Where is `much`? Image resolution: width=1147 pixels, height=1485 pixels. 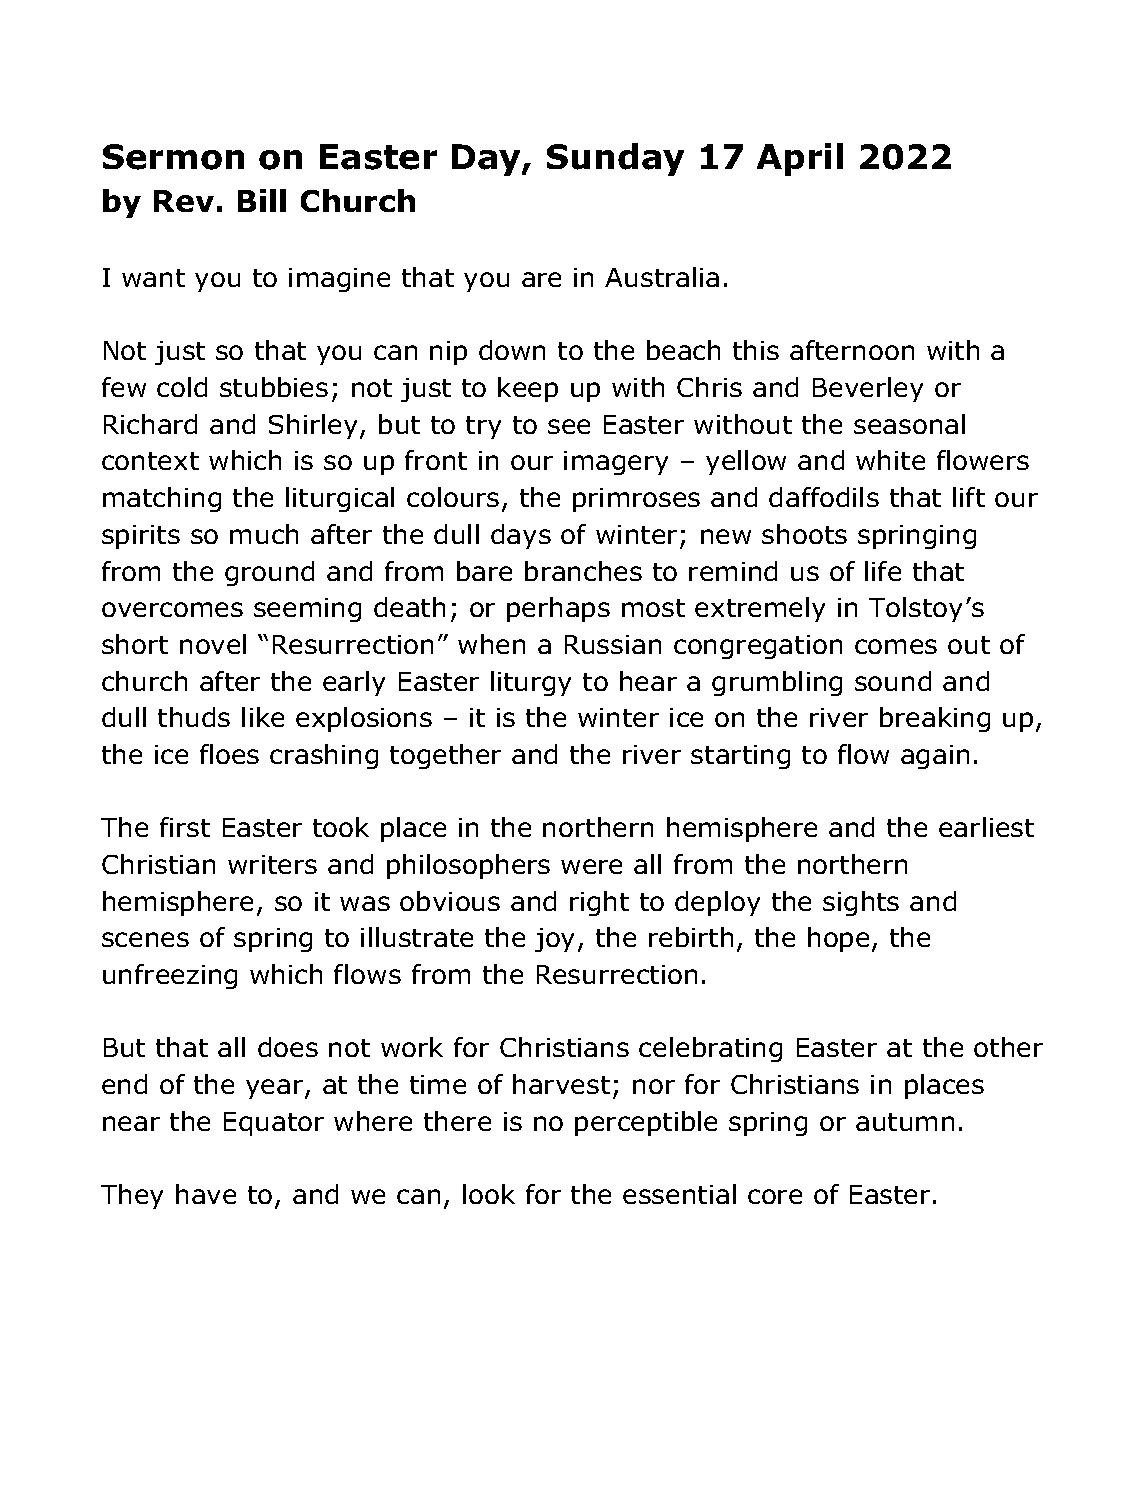 much is located at coordinates (264, 534).
